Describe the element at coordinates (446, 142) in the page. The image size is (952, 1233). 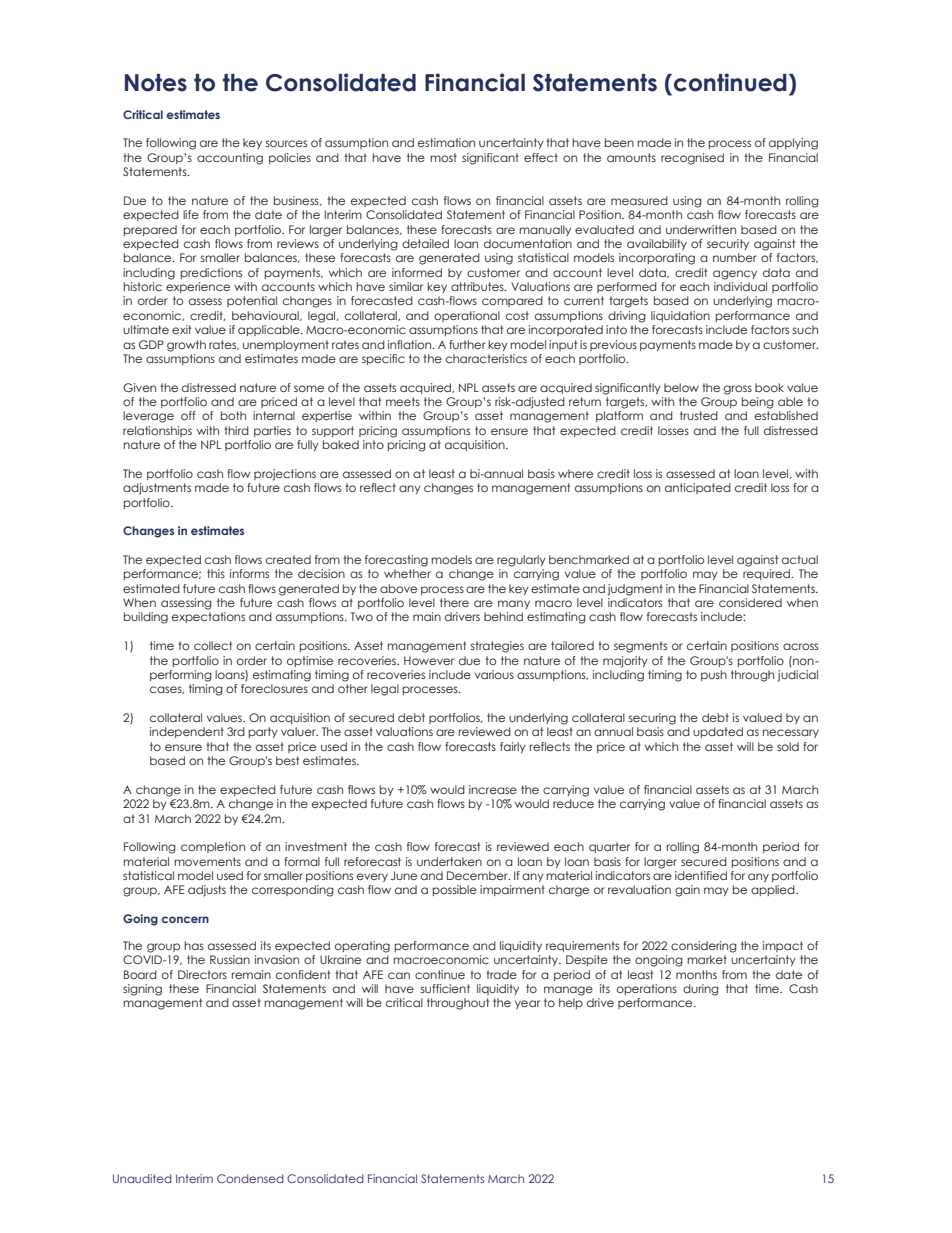
I see `estimation` at that location.
